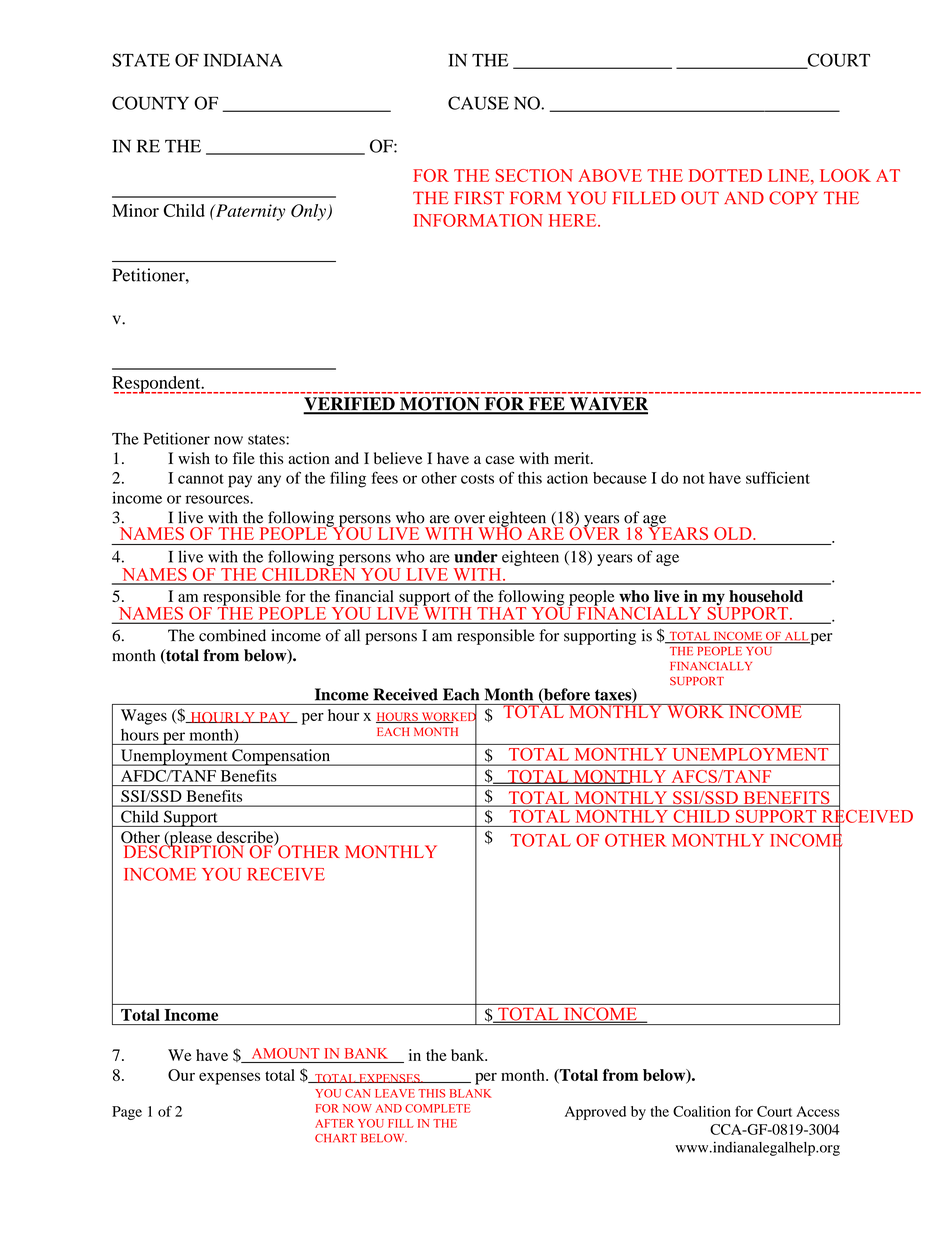 The height and width of the page is (1233, 952). I want to click on BLANK, so click(471, 1093).
